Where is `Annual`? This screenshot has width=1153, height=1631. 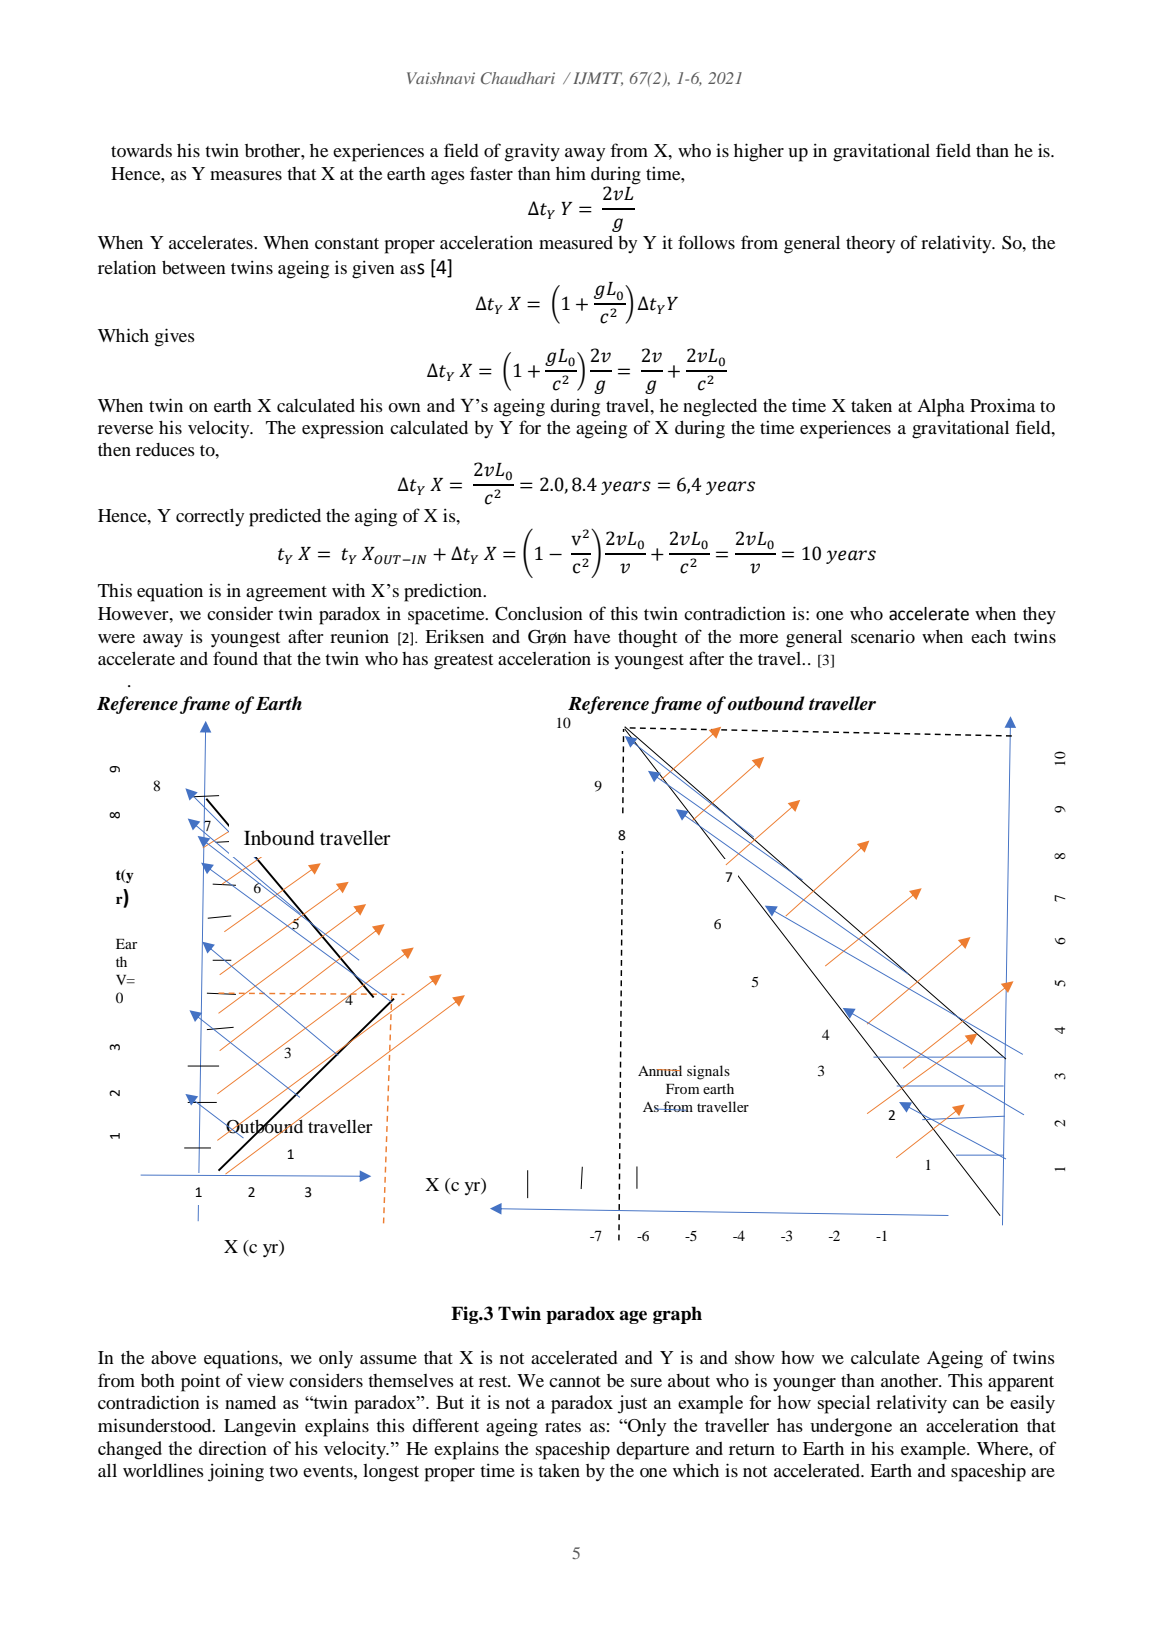
Annual is located at coordinates (660, 1070).
